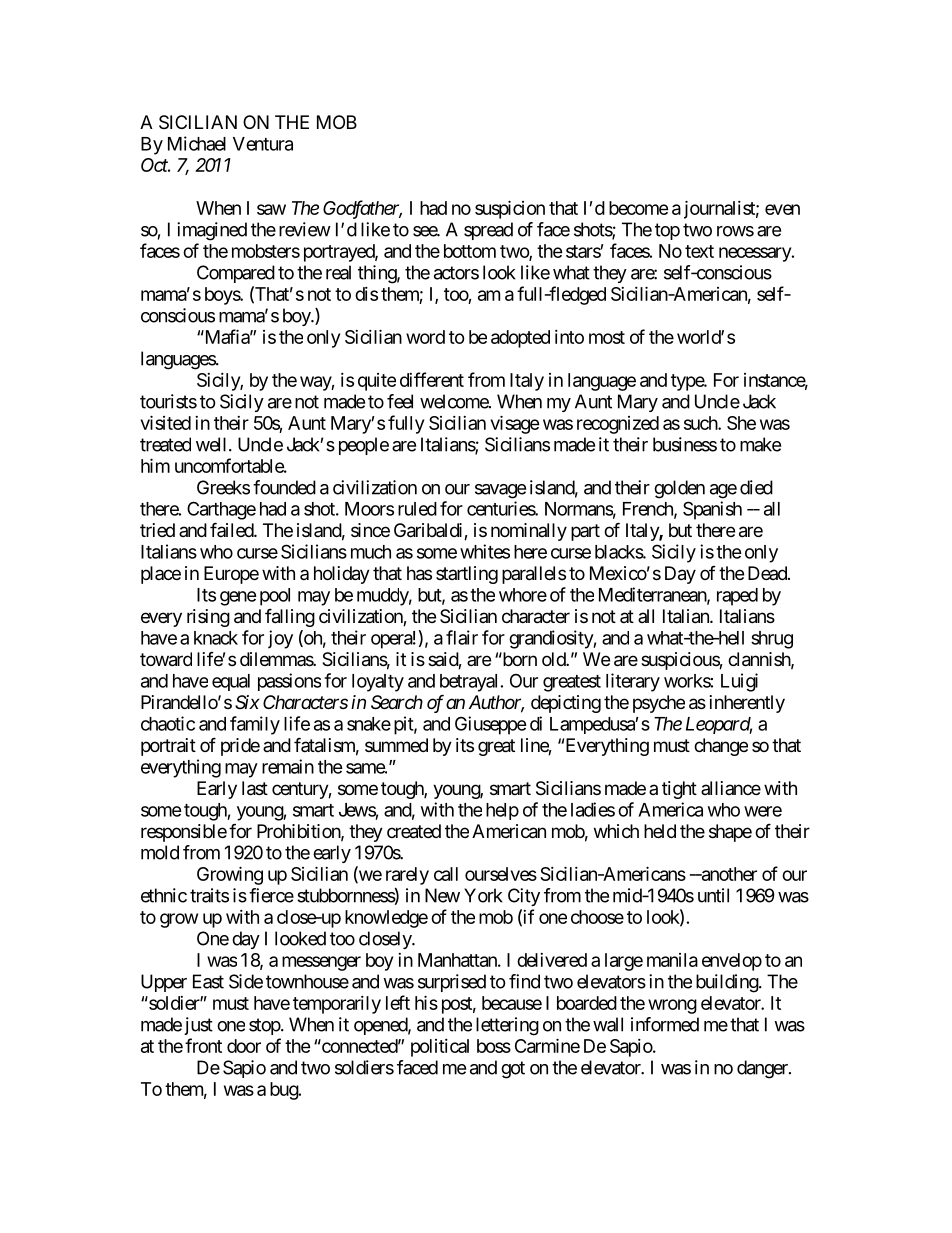  What do you see at coordinates (213, 444) in the screenshot?
I see `well` at bounding box center [213, 444].
